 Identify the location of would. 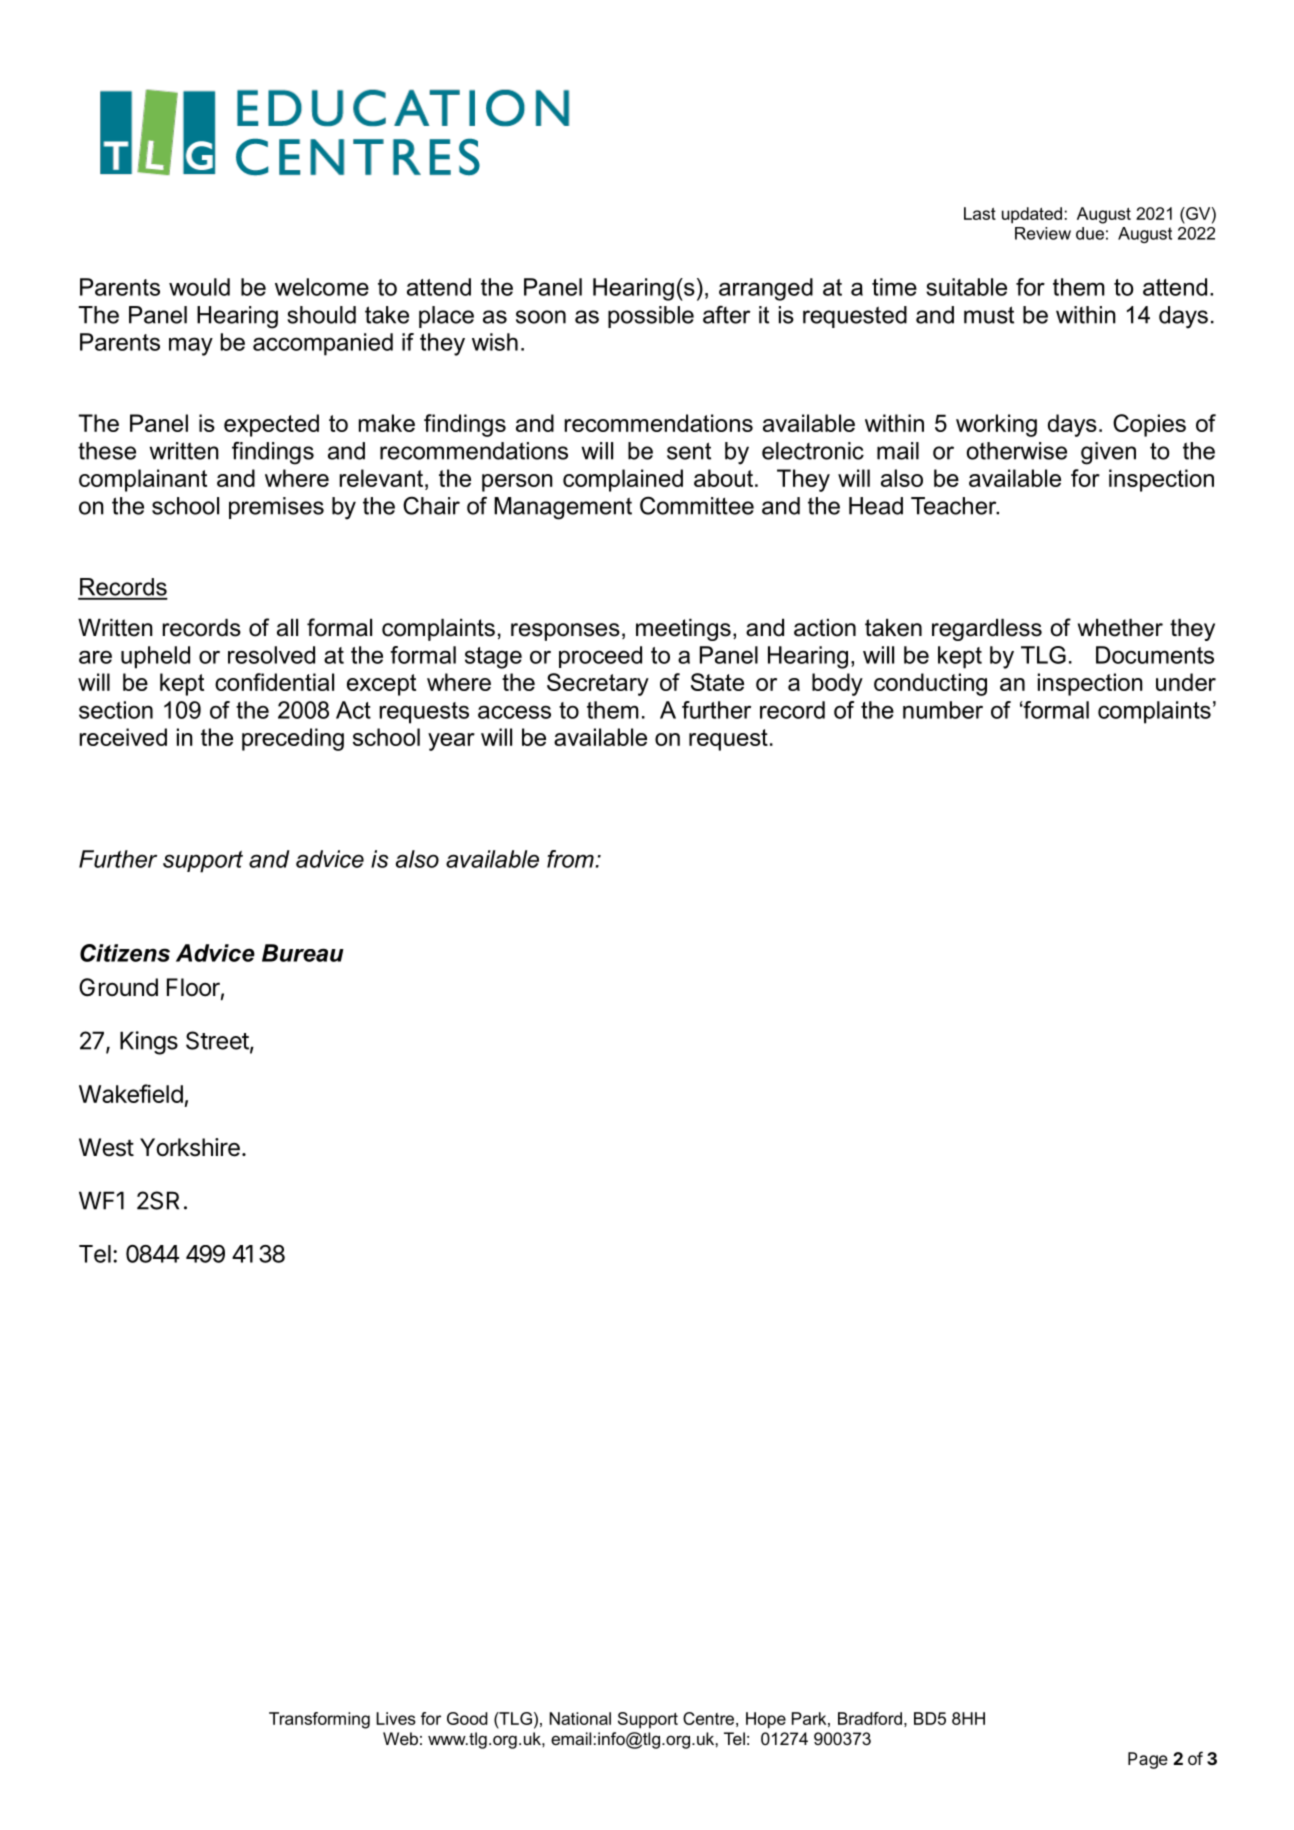
(199, 287).
